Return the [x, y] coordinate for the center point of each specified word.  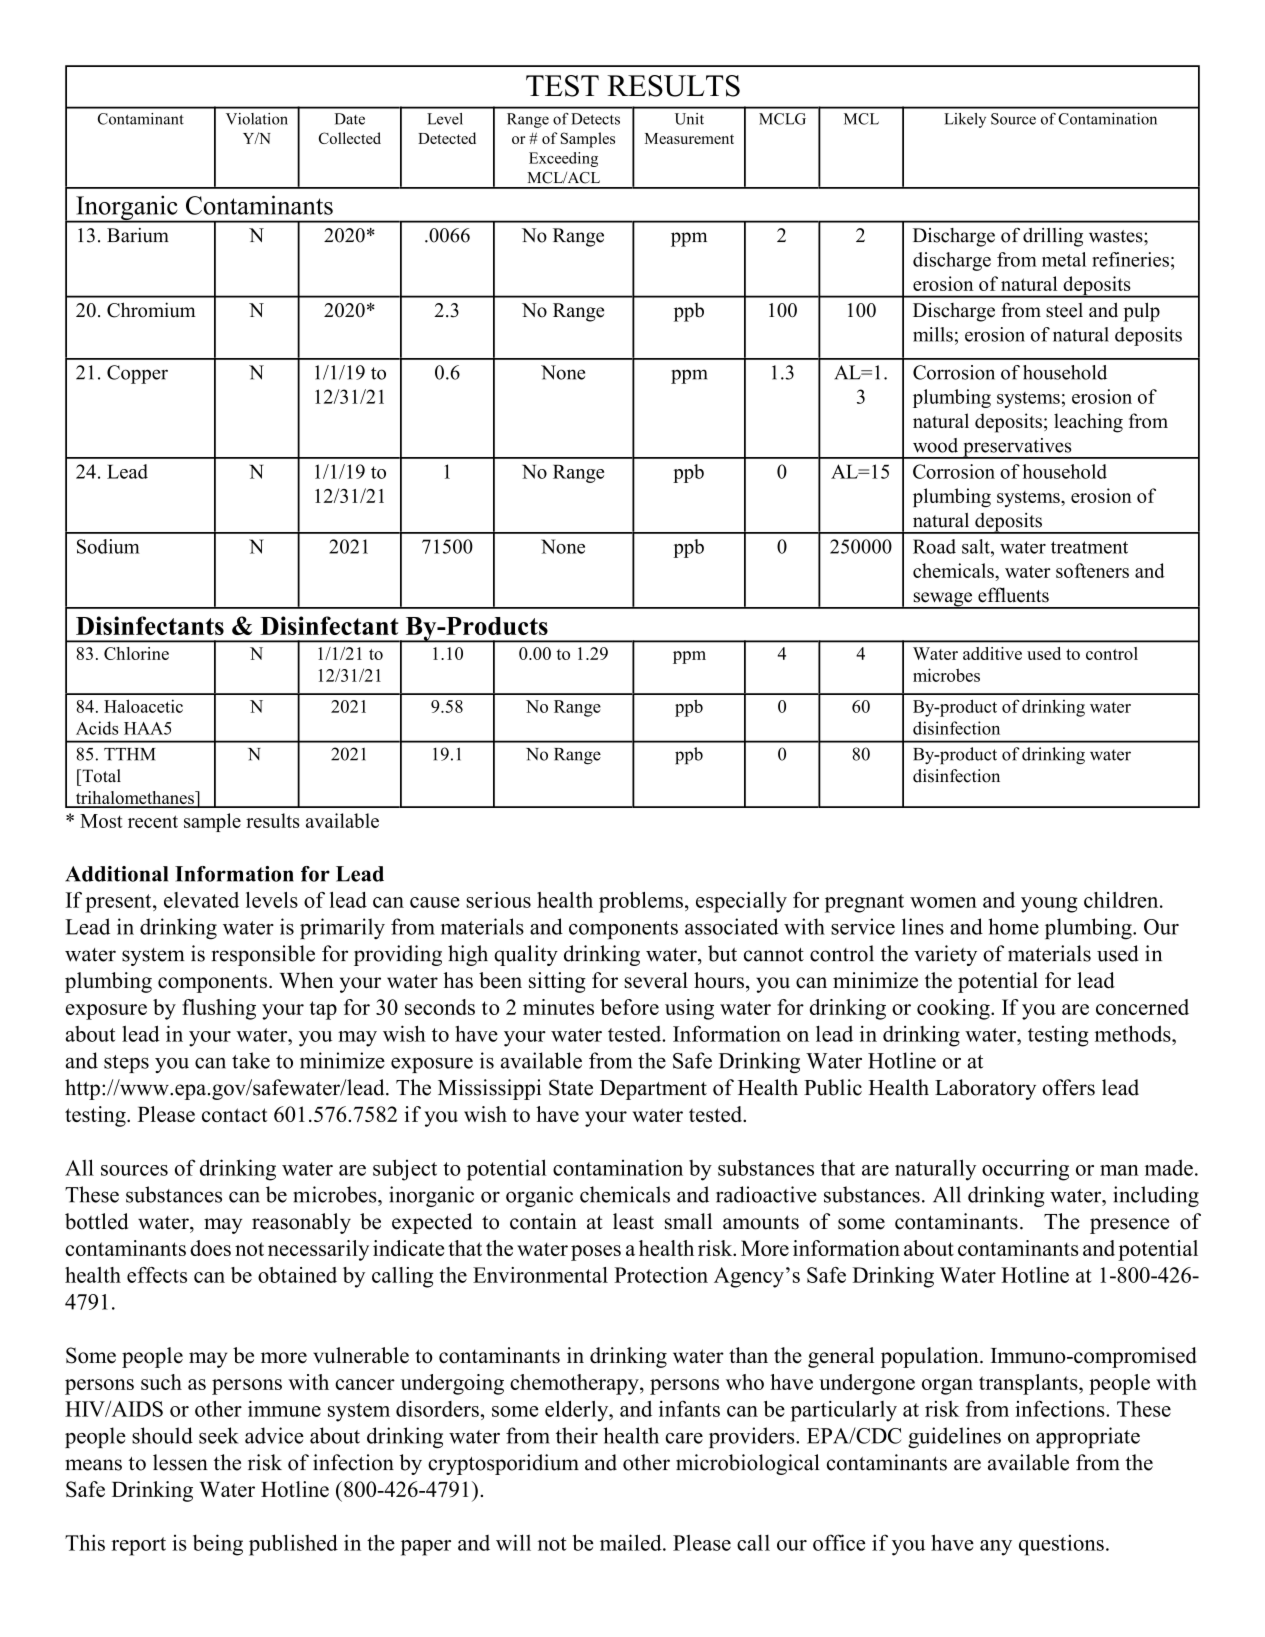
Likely [965, 120]
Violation [257, 119]
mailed [632, 1542]
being [218, 1545]
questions [1061, 1545]
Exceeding [563, 159]
